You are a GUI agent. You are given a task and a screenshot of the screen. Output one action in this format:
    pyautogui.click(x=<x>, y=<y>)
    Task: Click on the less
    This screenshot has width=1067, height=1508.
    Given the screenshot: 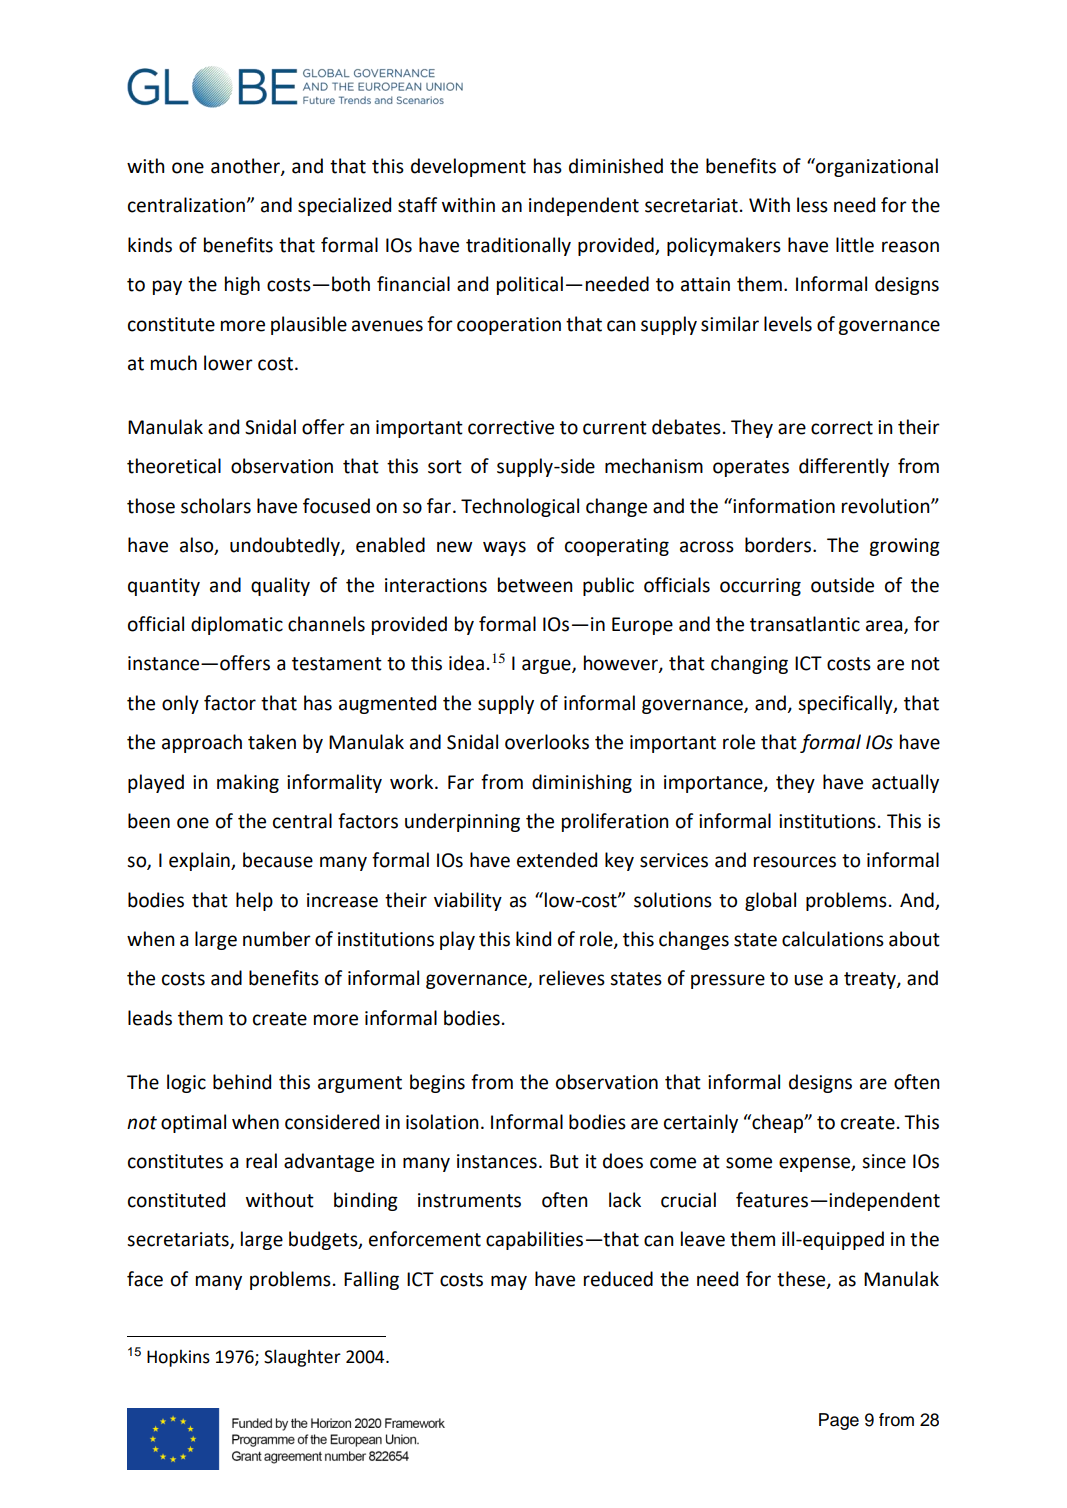 What is the action you would take?
    pyautogui.click(x=812, y=205)
